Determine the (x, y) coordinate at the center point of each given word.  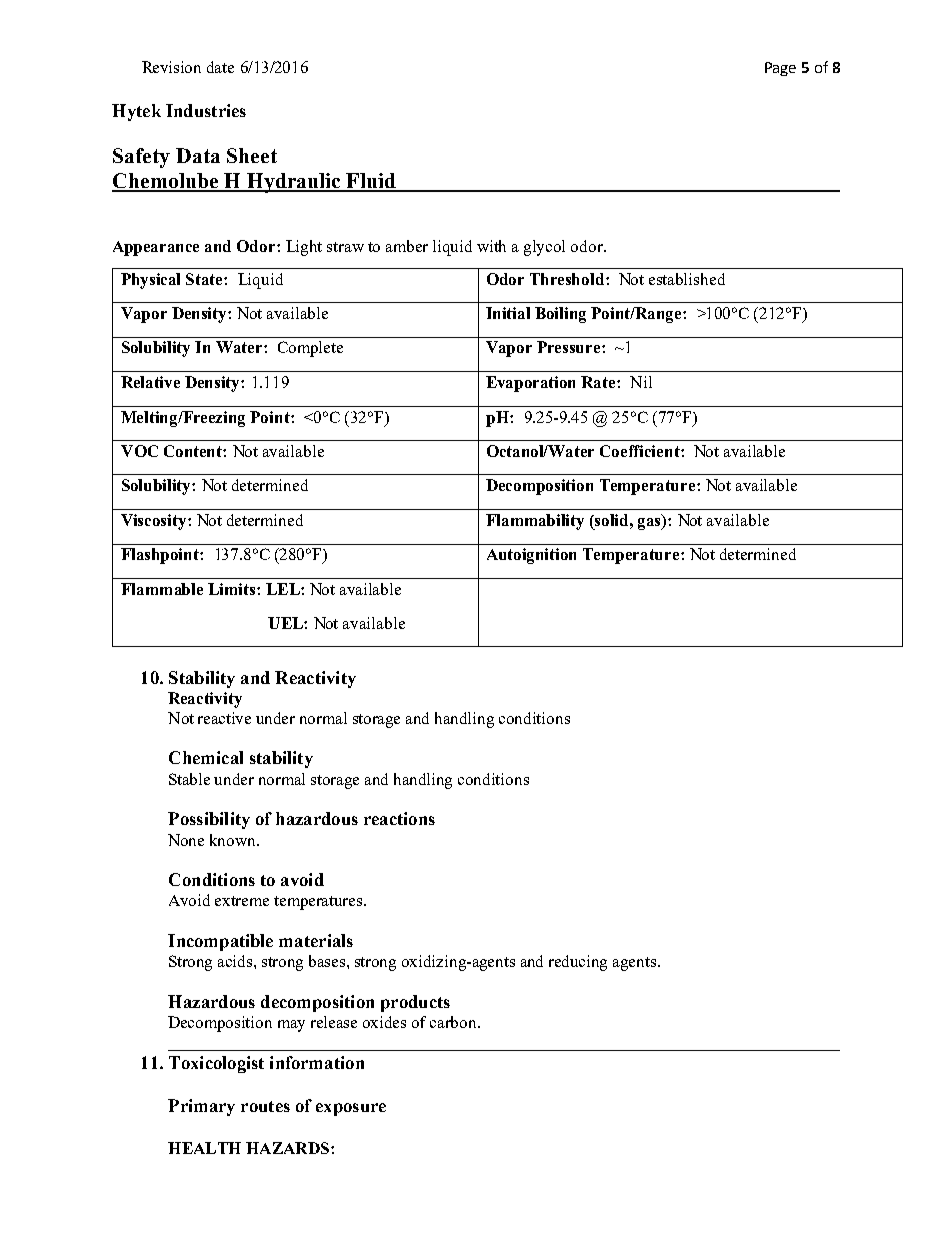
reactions (399, 818)
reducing (578, 963)
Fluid (371, 182)
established (687, 279)
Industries (206, 110)
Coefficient (641, 451)
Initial (508, 313)
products (415, 1003)
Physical (150, 281)
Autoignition (531, 556)
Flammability (535, 522)
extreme (242, 901)
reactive (224, 718)
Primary (201, 1107)
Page (780, 69)
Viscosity (155, 522)
